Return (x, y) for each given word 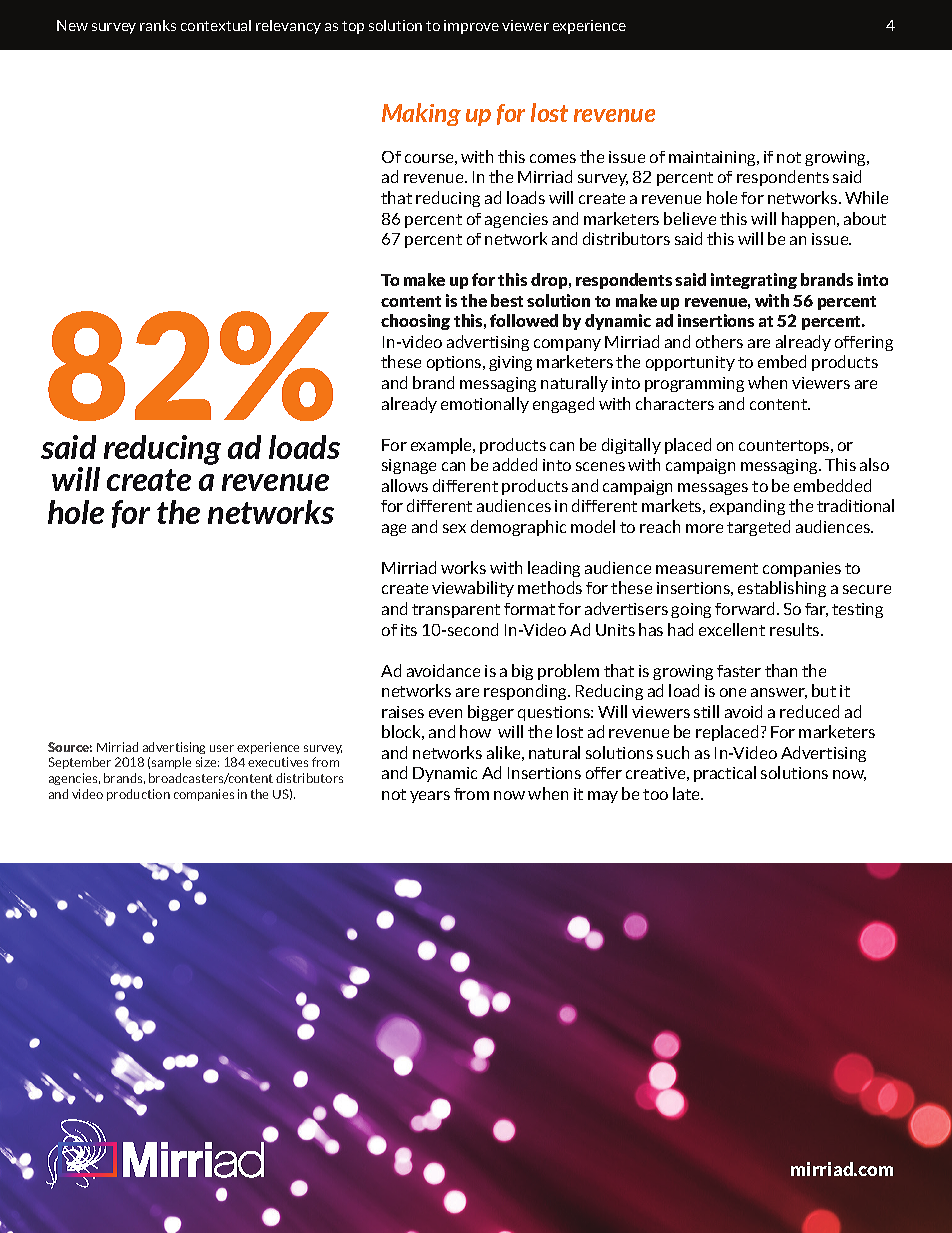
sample (171, 763)
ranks (158, 25)
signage (409, 466)
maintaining (714, 158)
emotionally (485, 405)
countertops (785, 447)
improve (471, 27)
